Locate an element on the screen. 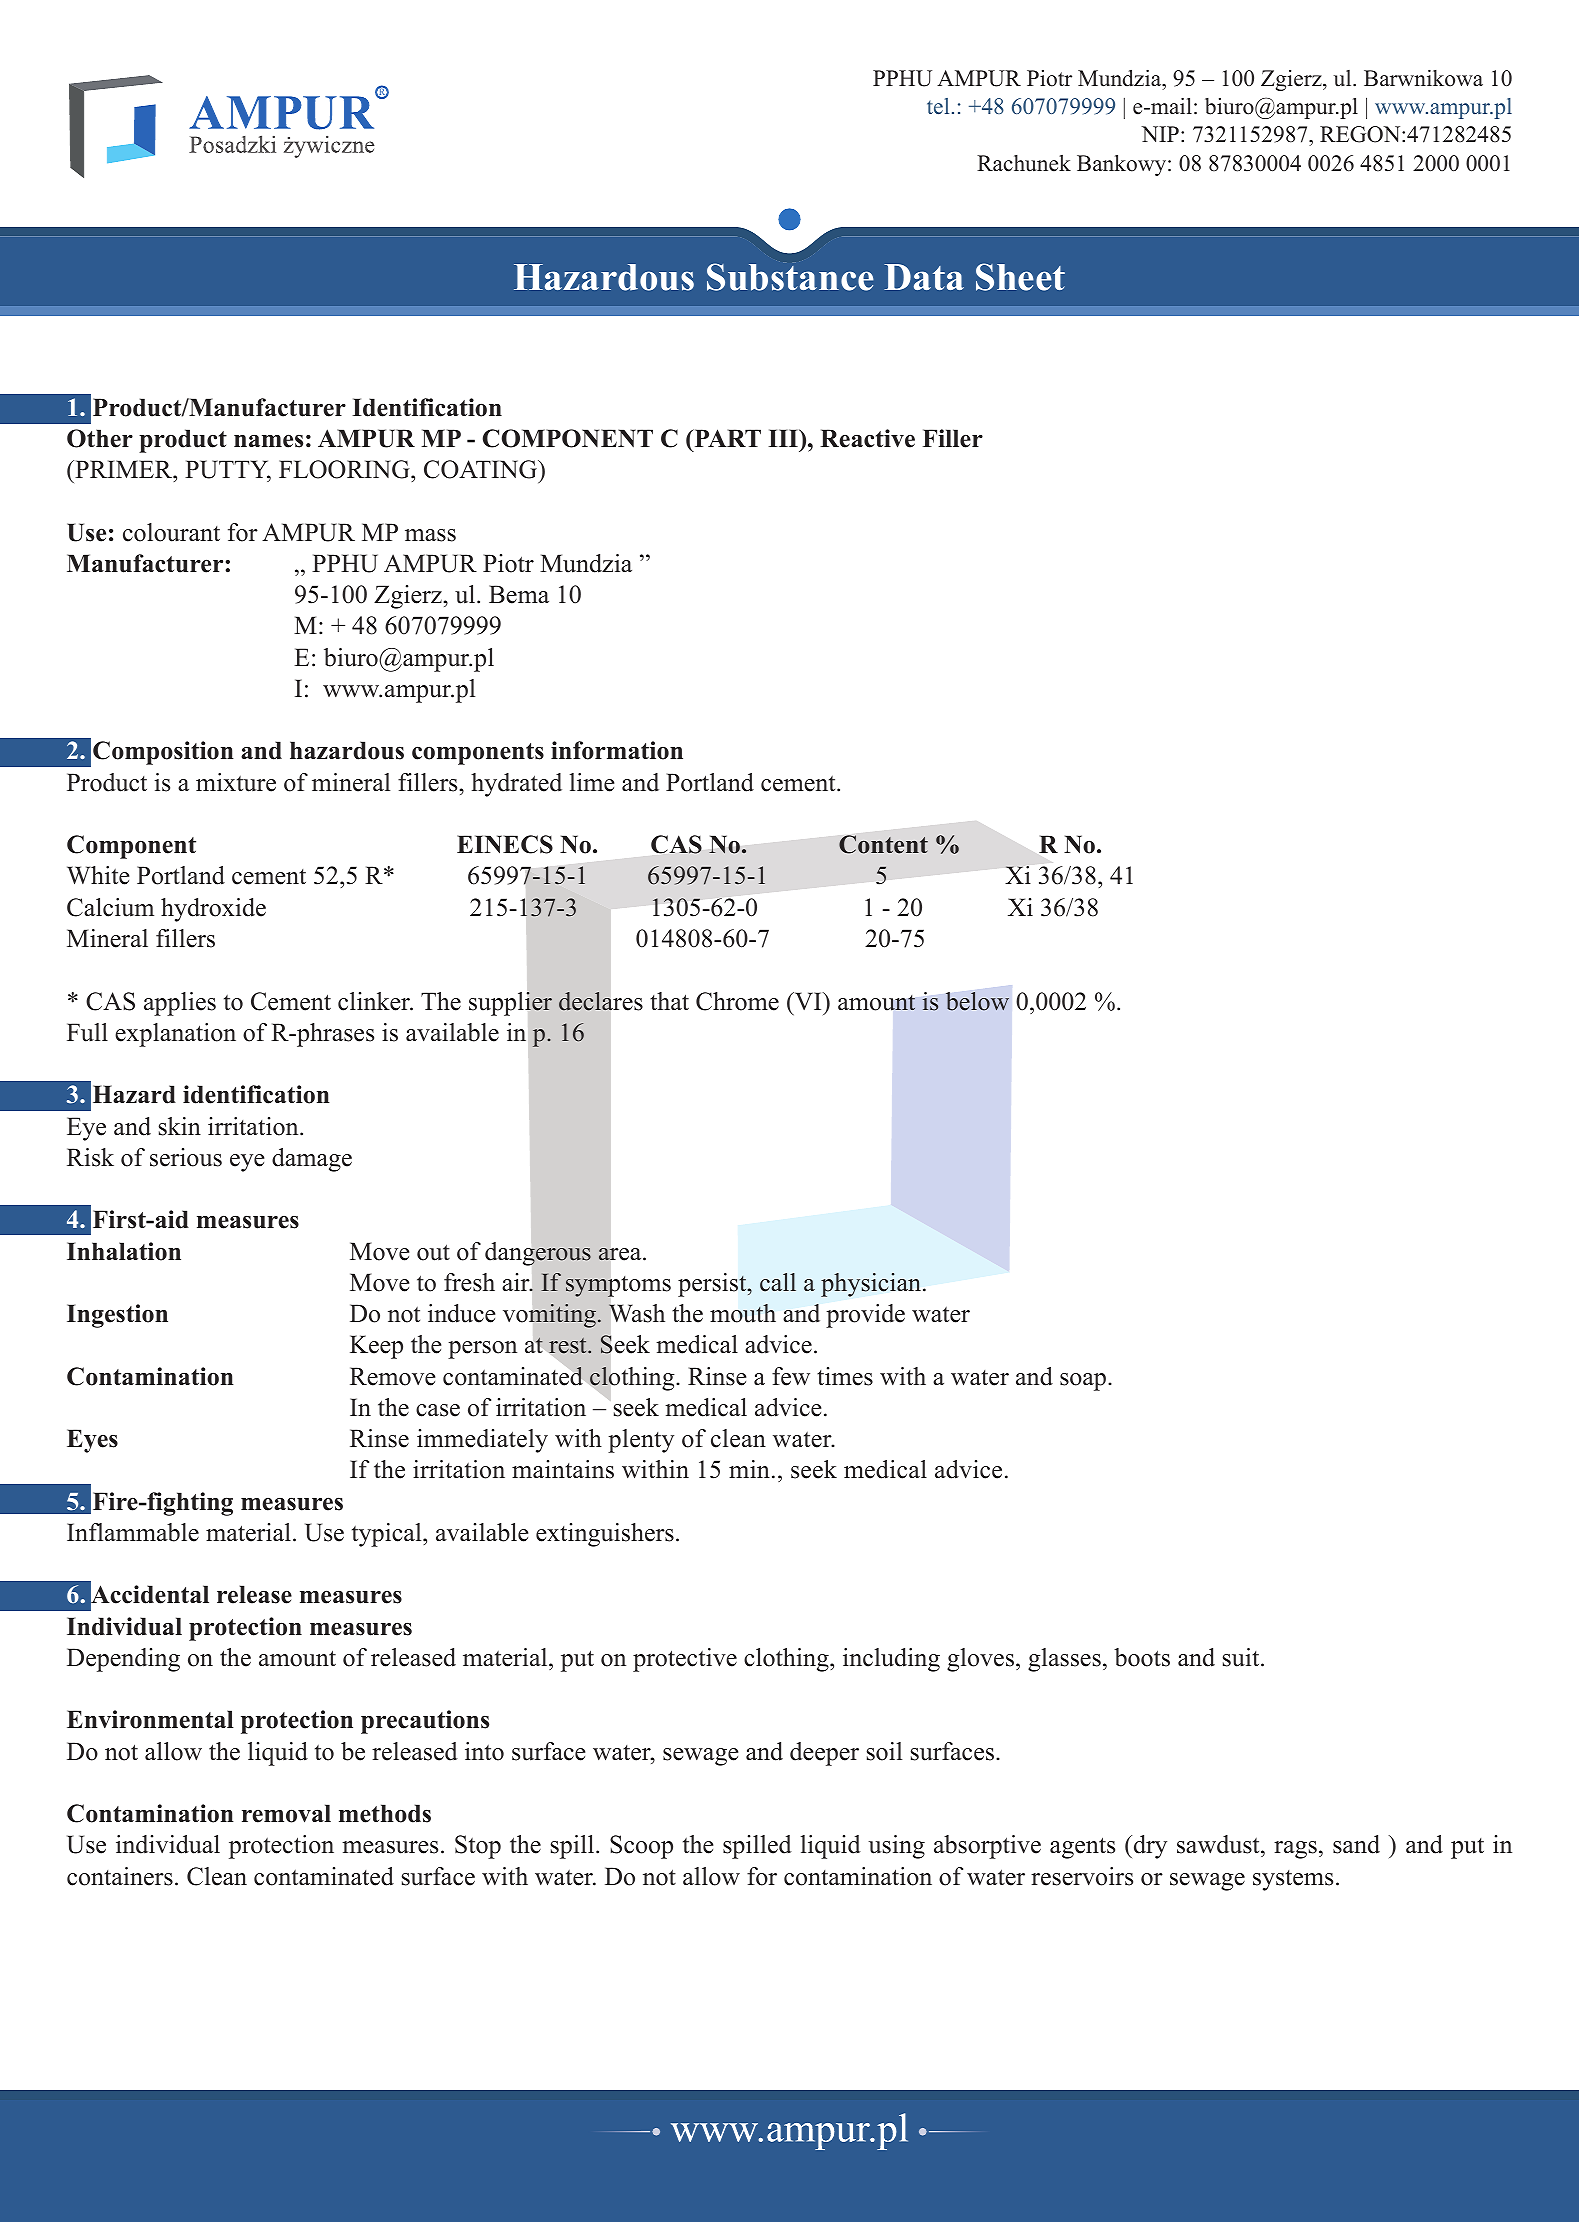  NIP is located at coordinates (1160, 134).
